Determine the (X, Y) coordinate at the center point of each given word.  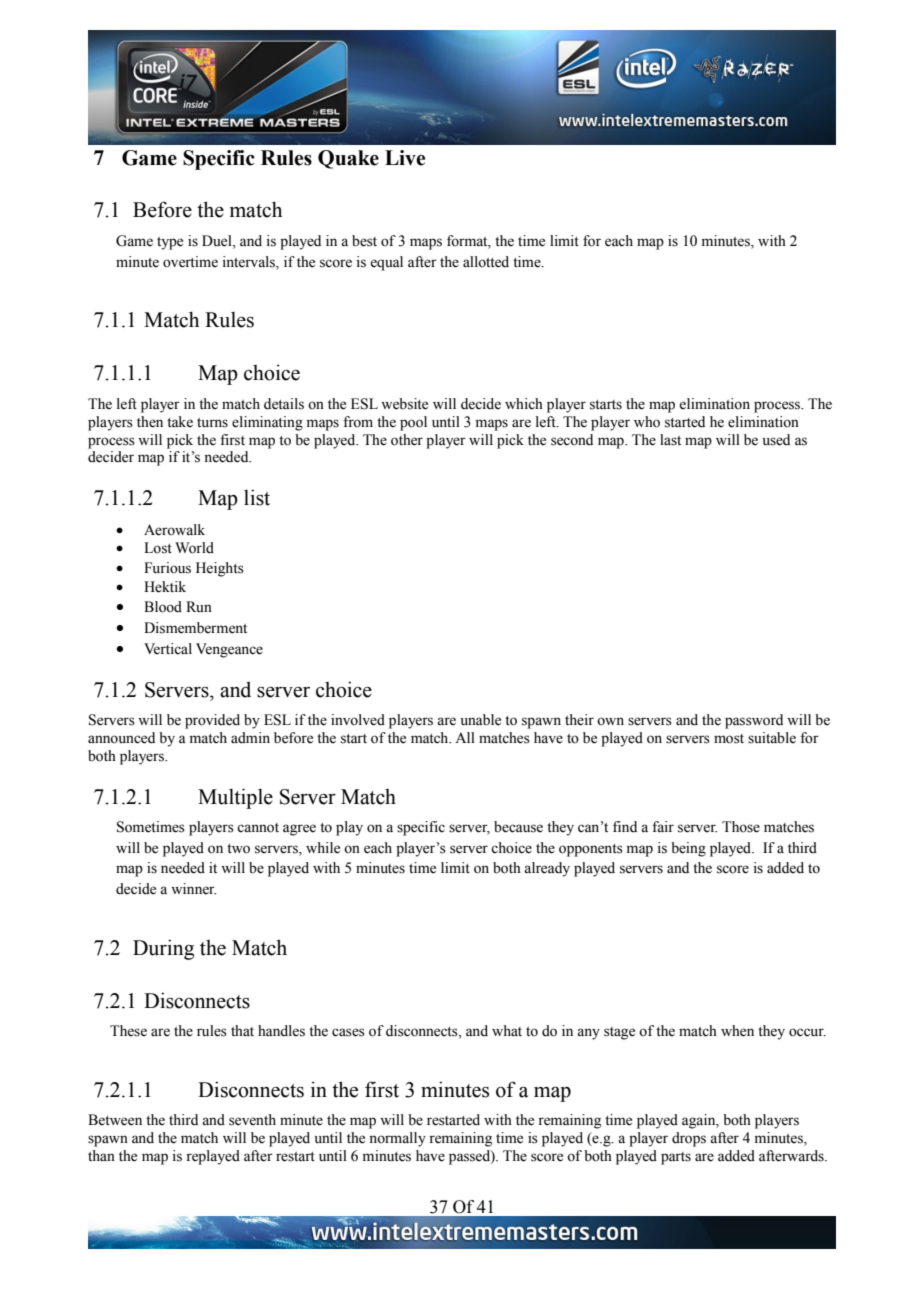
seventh (252, 1120)
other (407, 440)
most (729, 739)
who (647, 422)
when (737, 1031)
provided (212, 721)
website (404, 404)
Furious (167, 568)
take (180, 422)
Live (405, 158)
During (163, 949)
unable (481, 720)
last (670, 440)
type (170, 243)
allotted (486, 262)
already (547, 869)
